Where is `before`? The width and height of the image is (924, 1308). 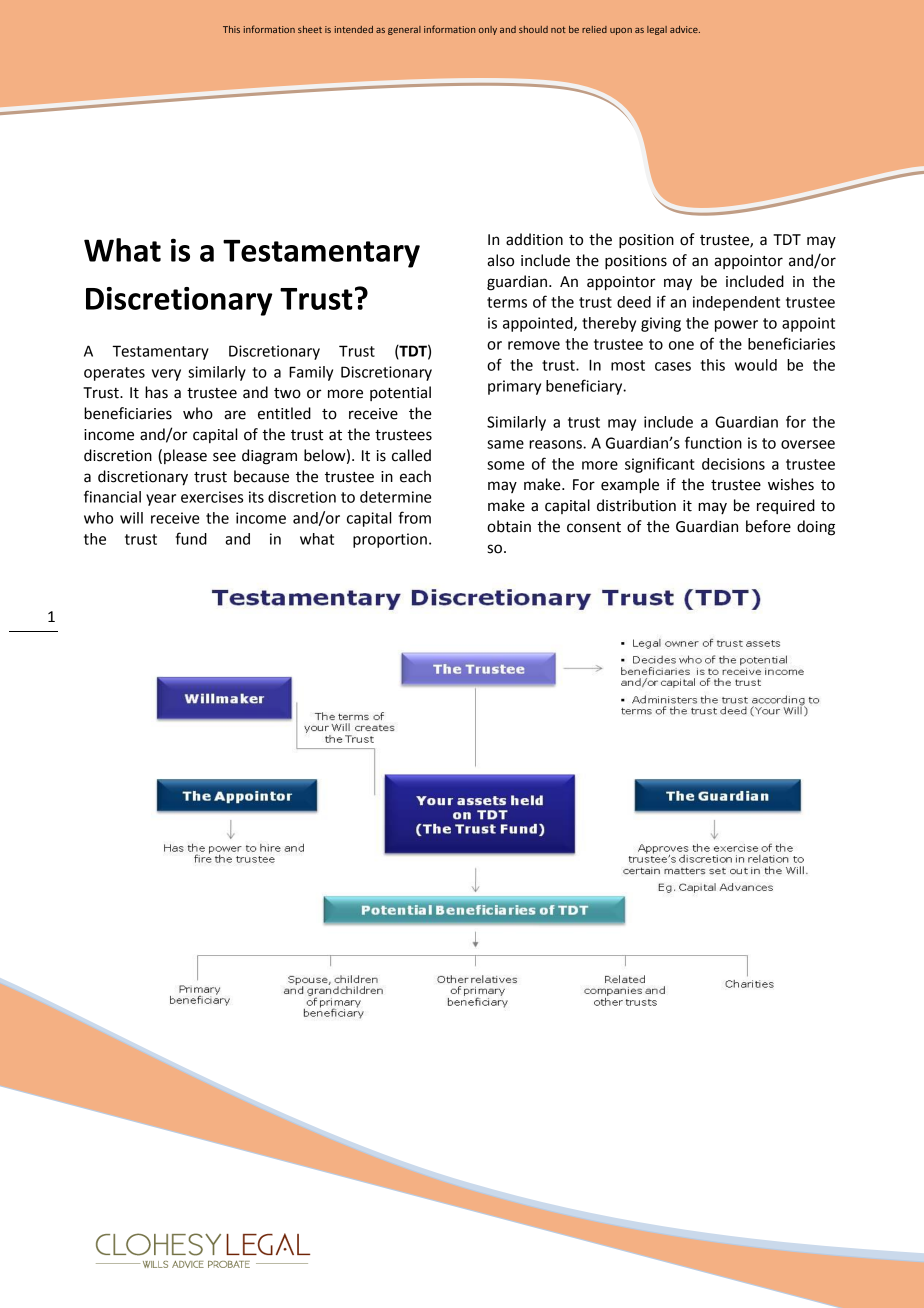 before is located at coordinates (768, 526).
